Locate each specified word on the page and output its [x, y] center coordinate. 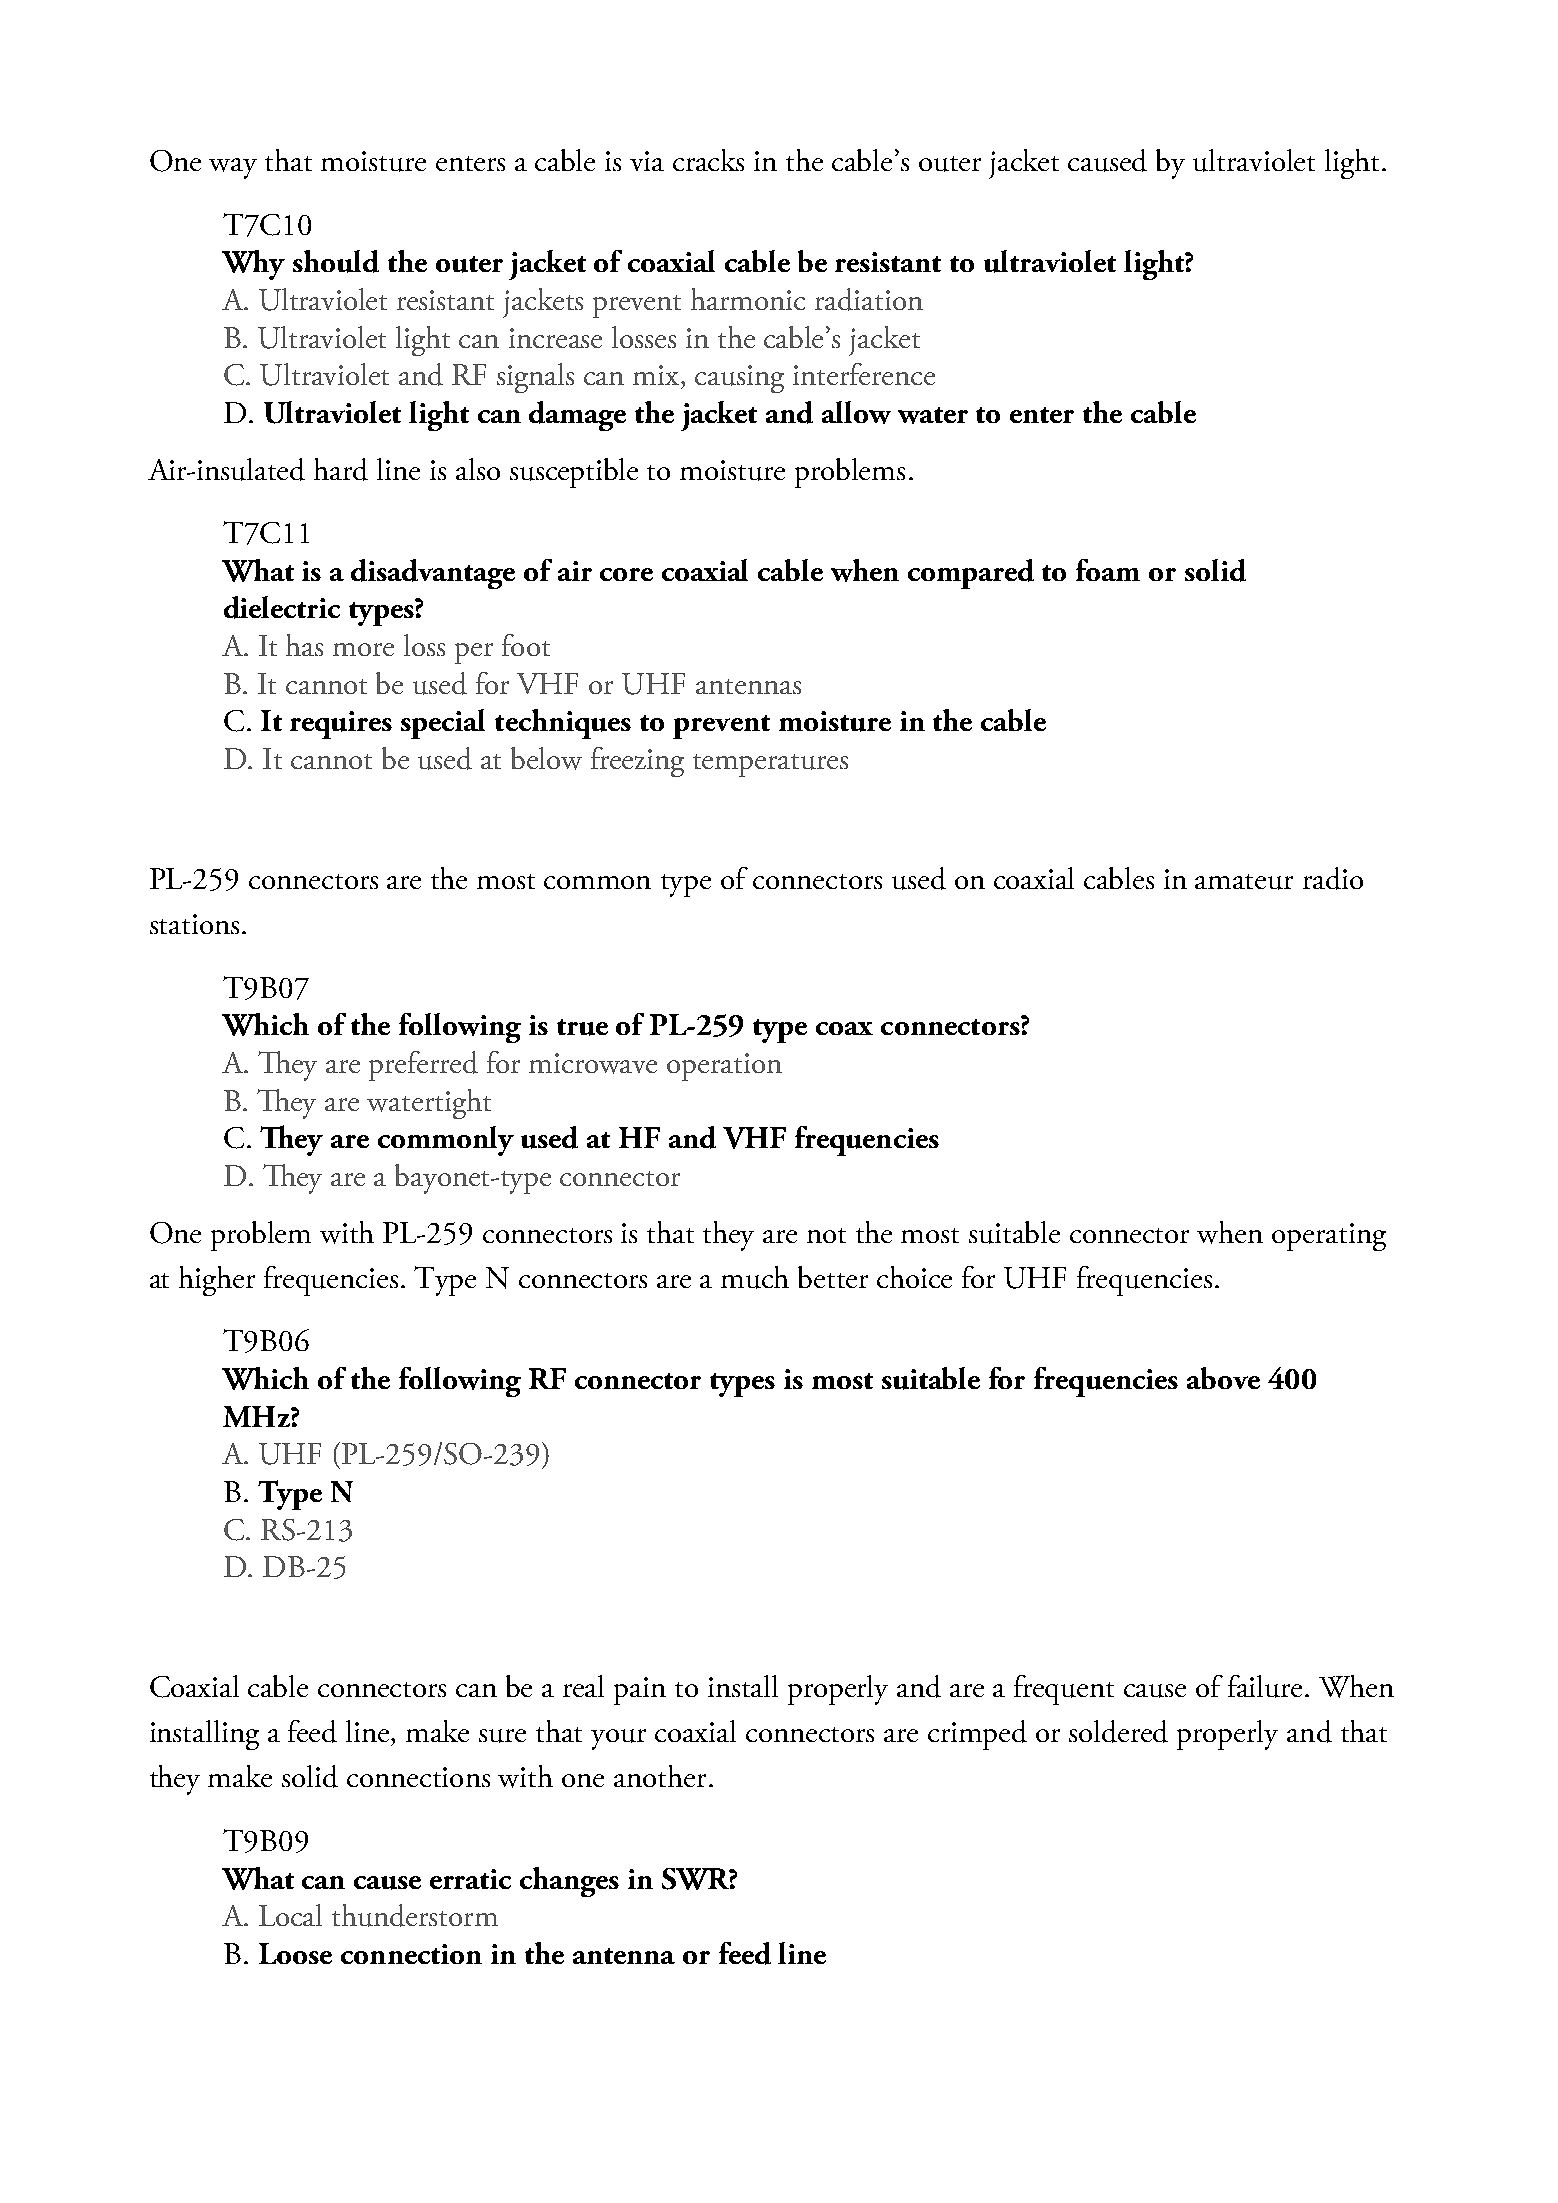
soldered [1118, 1731]
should [336, 261]
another [660, 1776]
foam [1108, 570]
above [1223, 1378]
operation [724, 1067]
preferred [423, 1066]
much [755, 1277]
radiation [869, 299]
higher [217, 1281]
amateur [1244, 882]
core [626, 574]
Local [290, 1915]
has [304, 645]
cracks [708, 160]
